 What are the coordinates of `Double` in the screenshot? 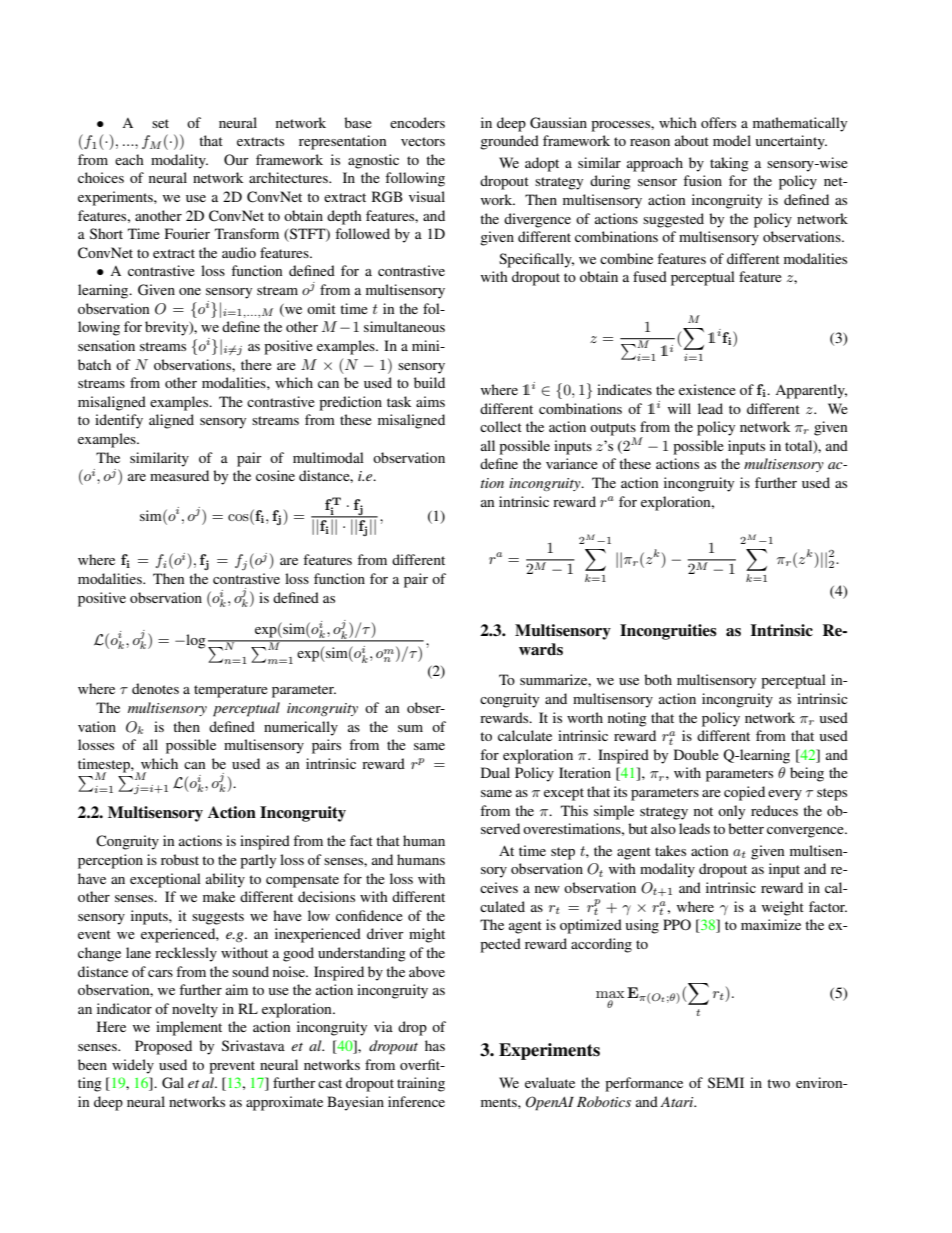 It's located at (696, 754).
